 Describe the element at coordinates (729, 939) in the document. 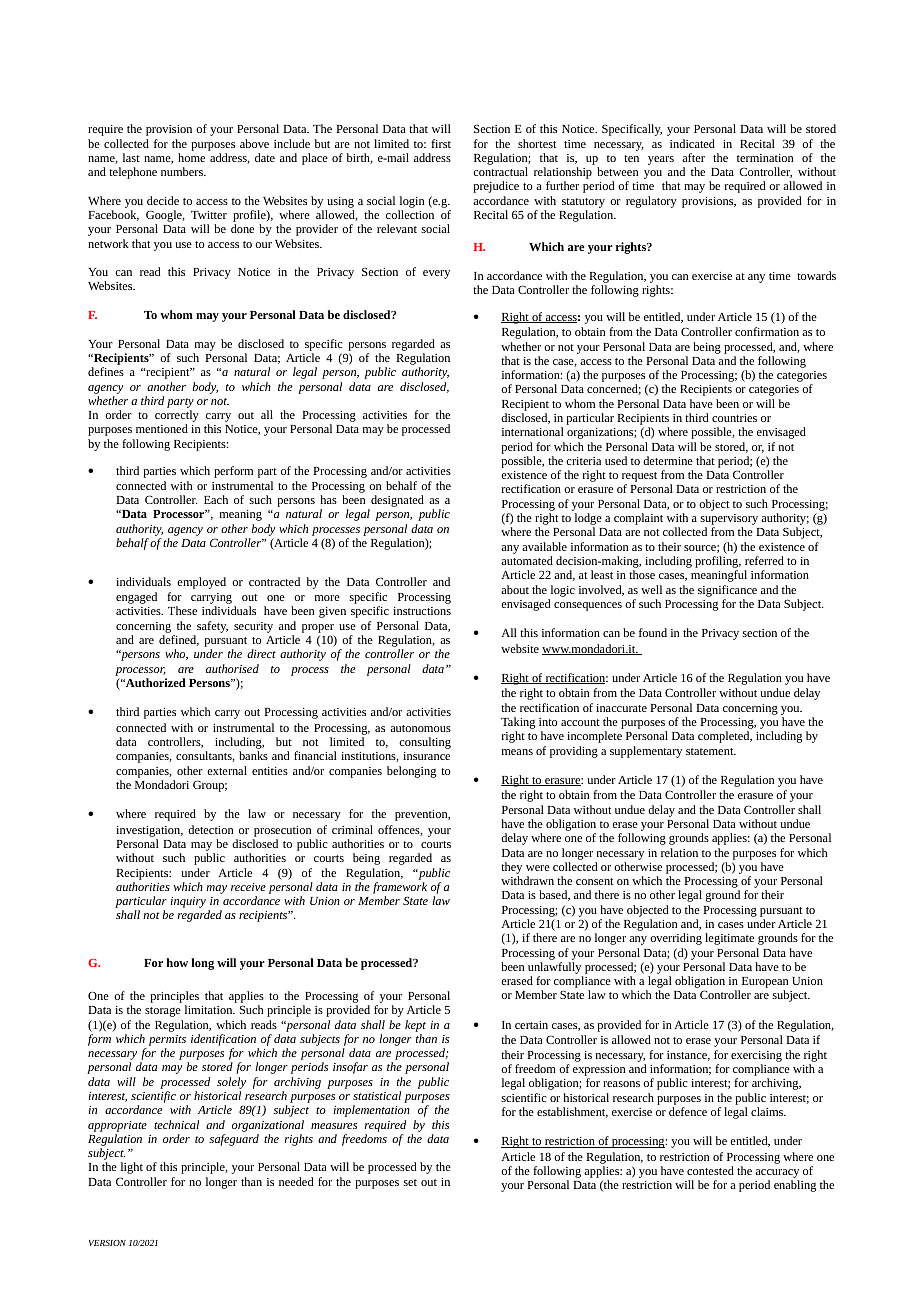

I see `legitimate` at that location.
